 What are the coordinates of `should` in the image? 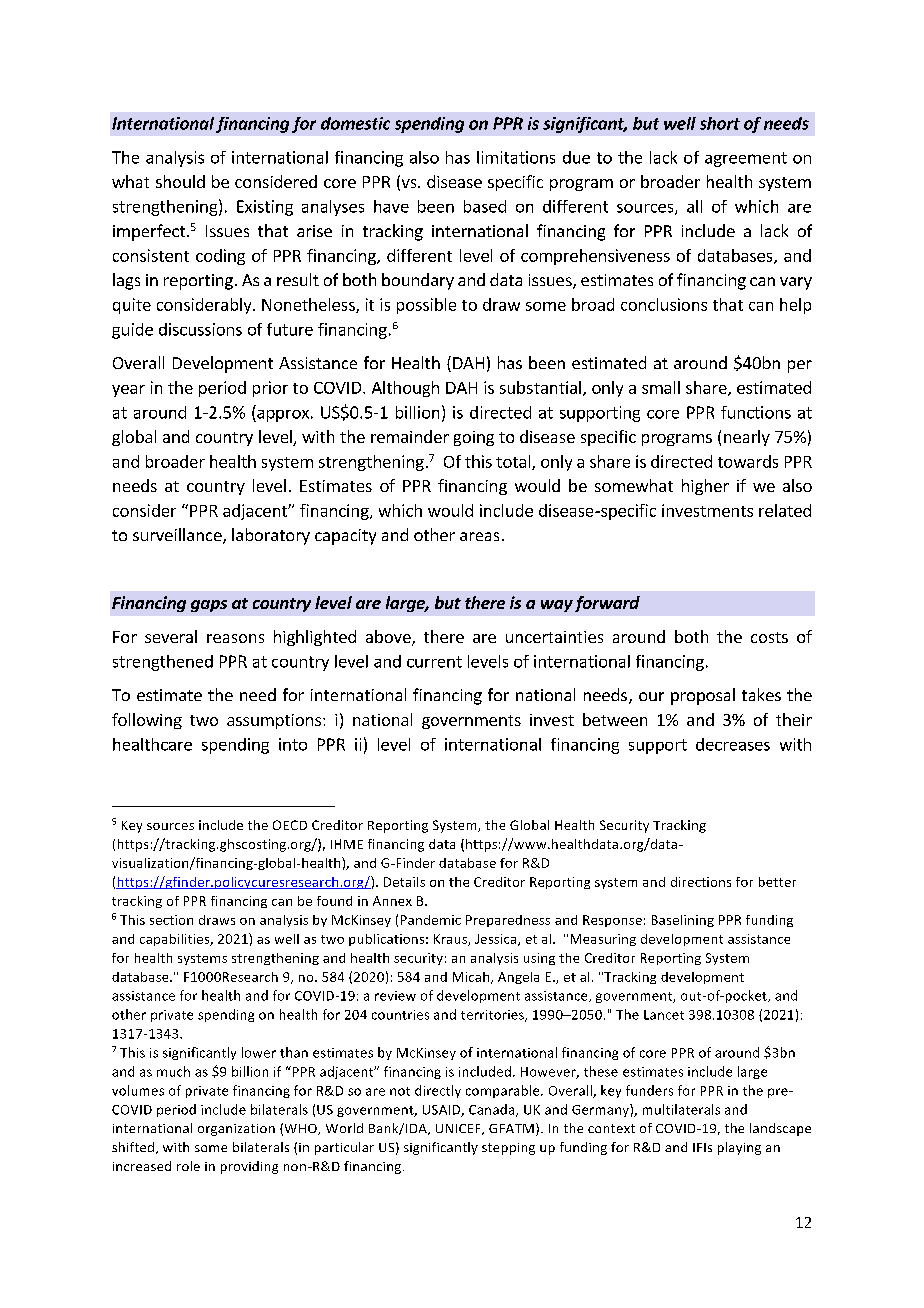 It's located at (180, 181).
